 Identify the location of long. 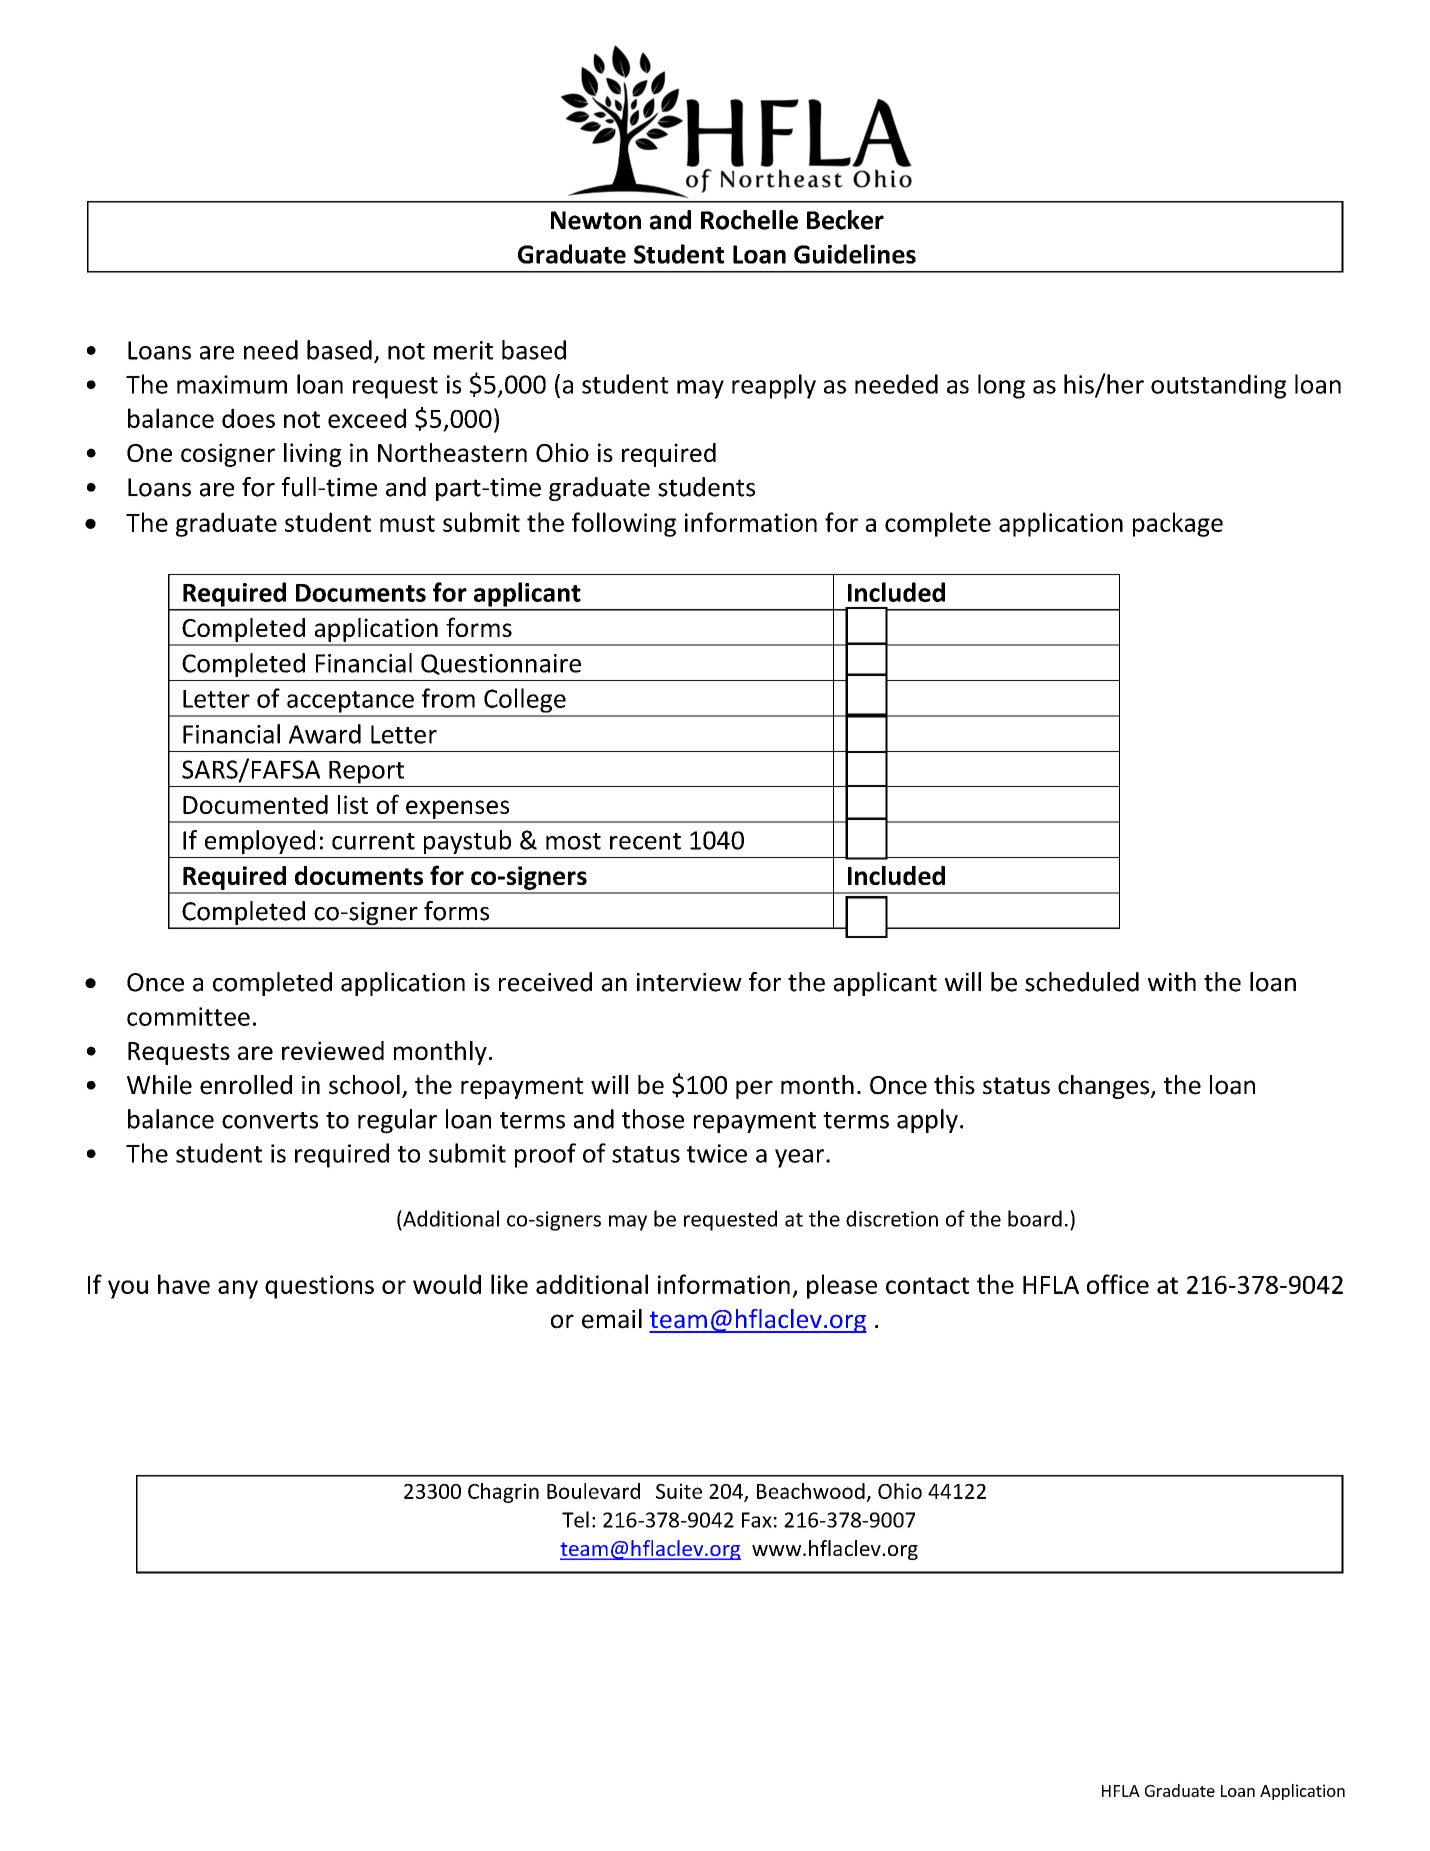
(1001, 386).
